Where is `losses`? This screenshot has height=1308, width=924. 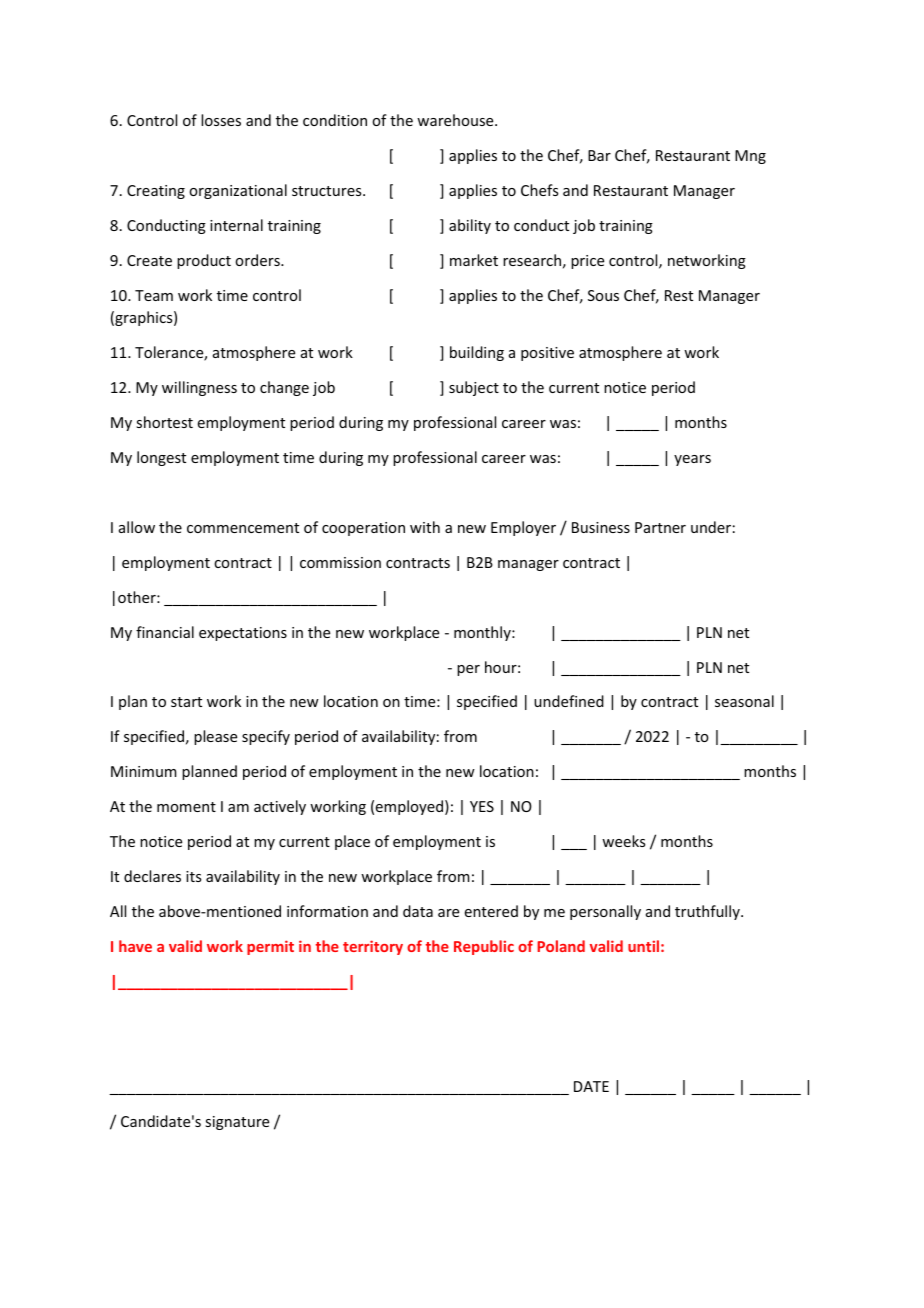
losses is located at coordinates (221, 120).
